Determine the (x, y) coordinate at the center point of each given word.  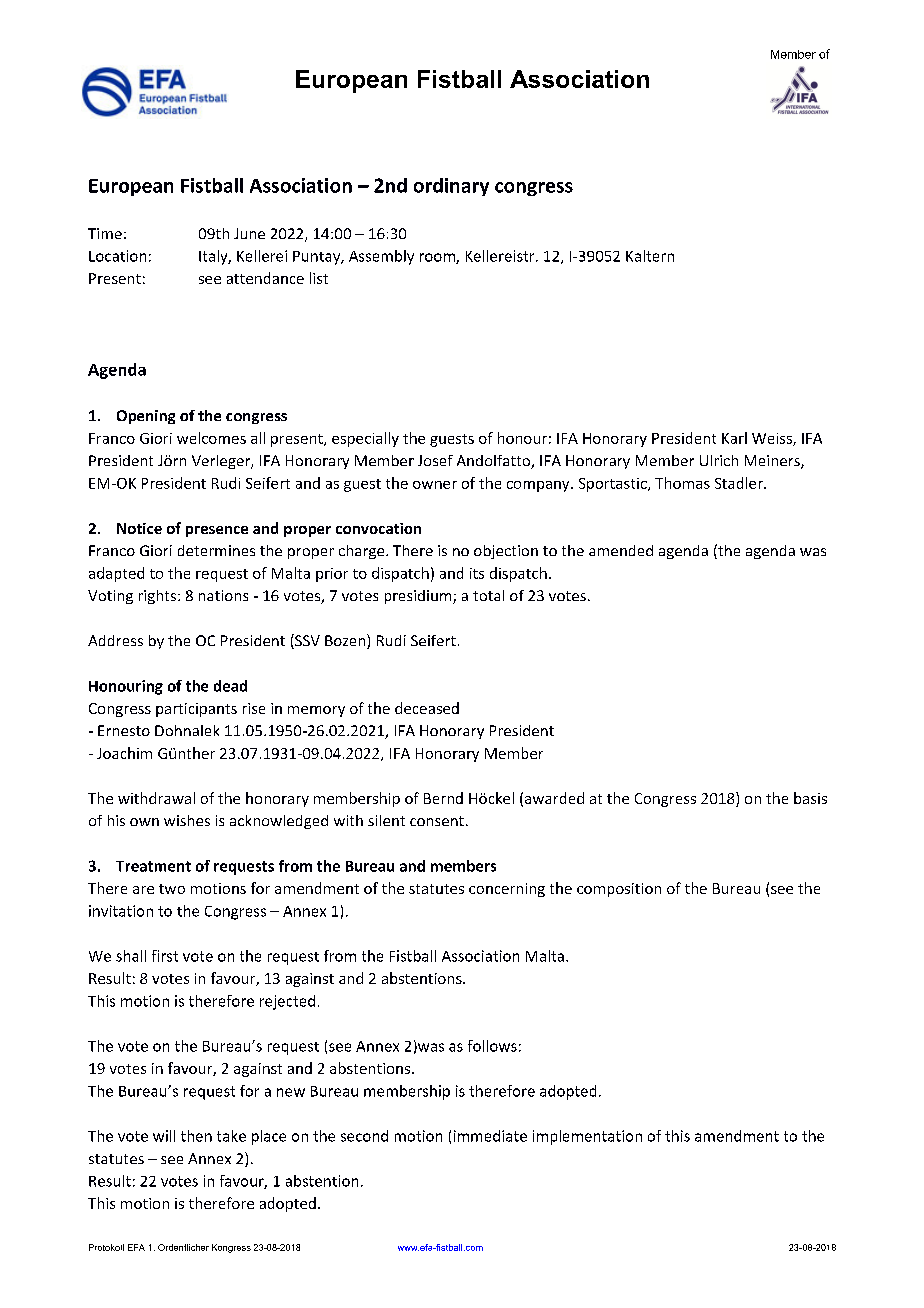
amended (621, 550)
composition (619, 890)
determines (216, 550)
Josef (435, 460)
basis (810, 798)
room (438, 258)
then (196, 1136)
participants (196, 710)
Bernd (443, 798)
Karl (734, 438)
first (165, 956)
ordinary (451, 187)
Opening (146, 417)
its (477, 573)
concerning (507, 890)
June (249, 233)
